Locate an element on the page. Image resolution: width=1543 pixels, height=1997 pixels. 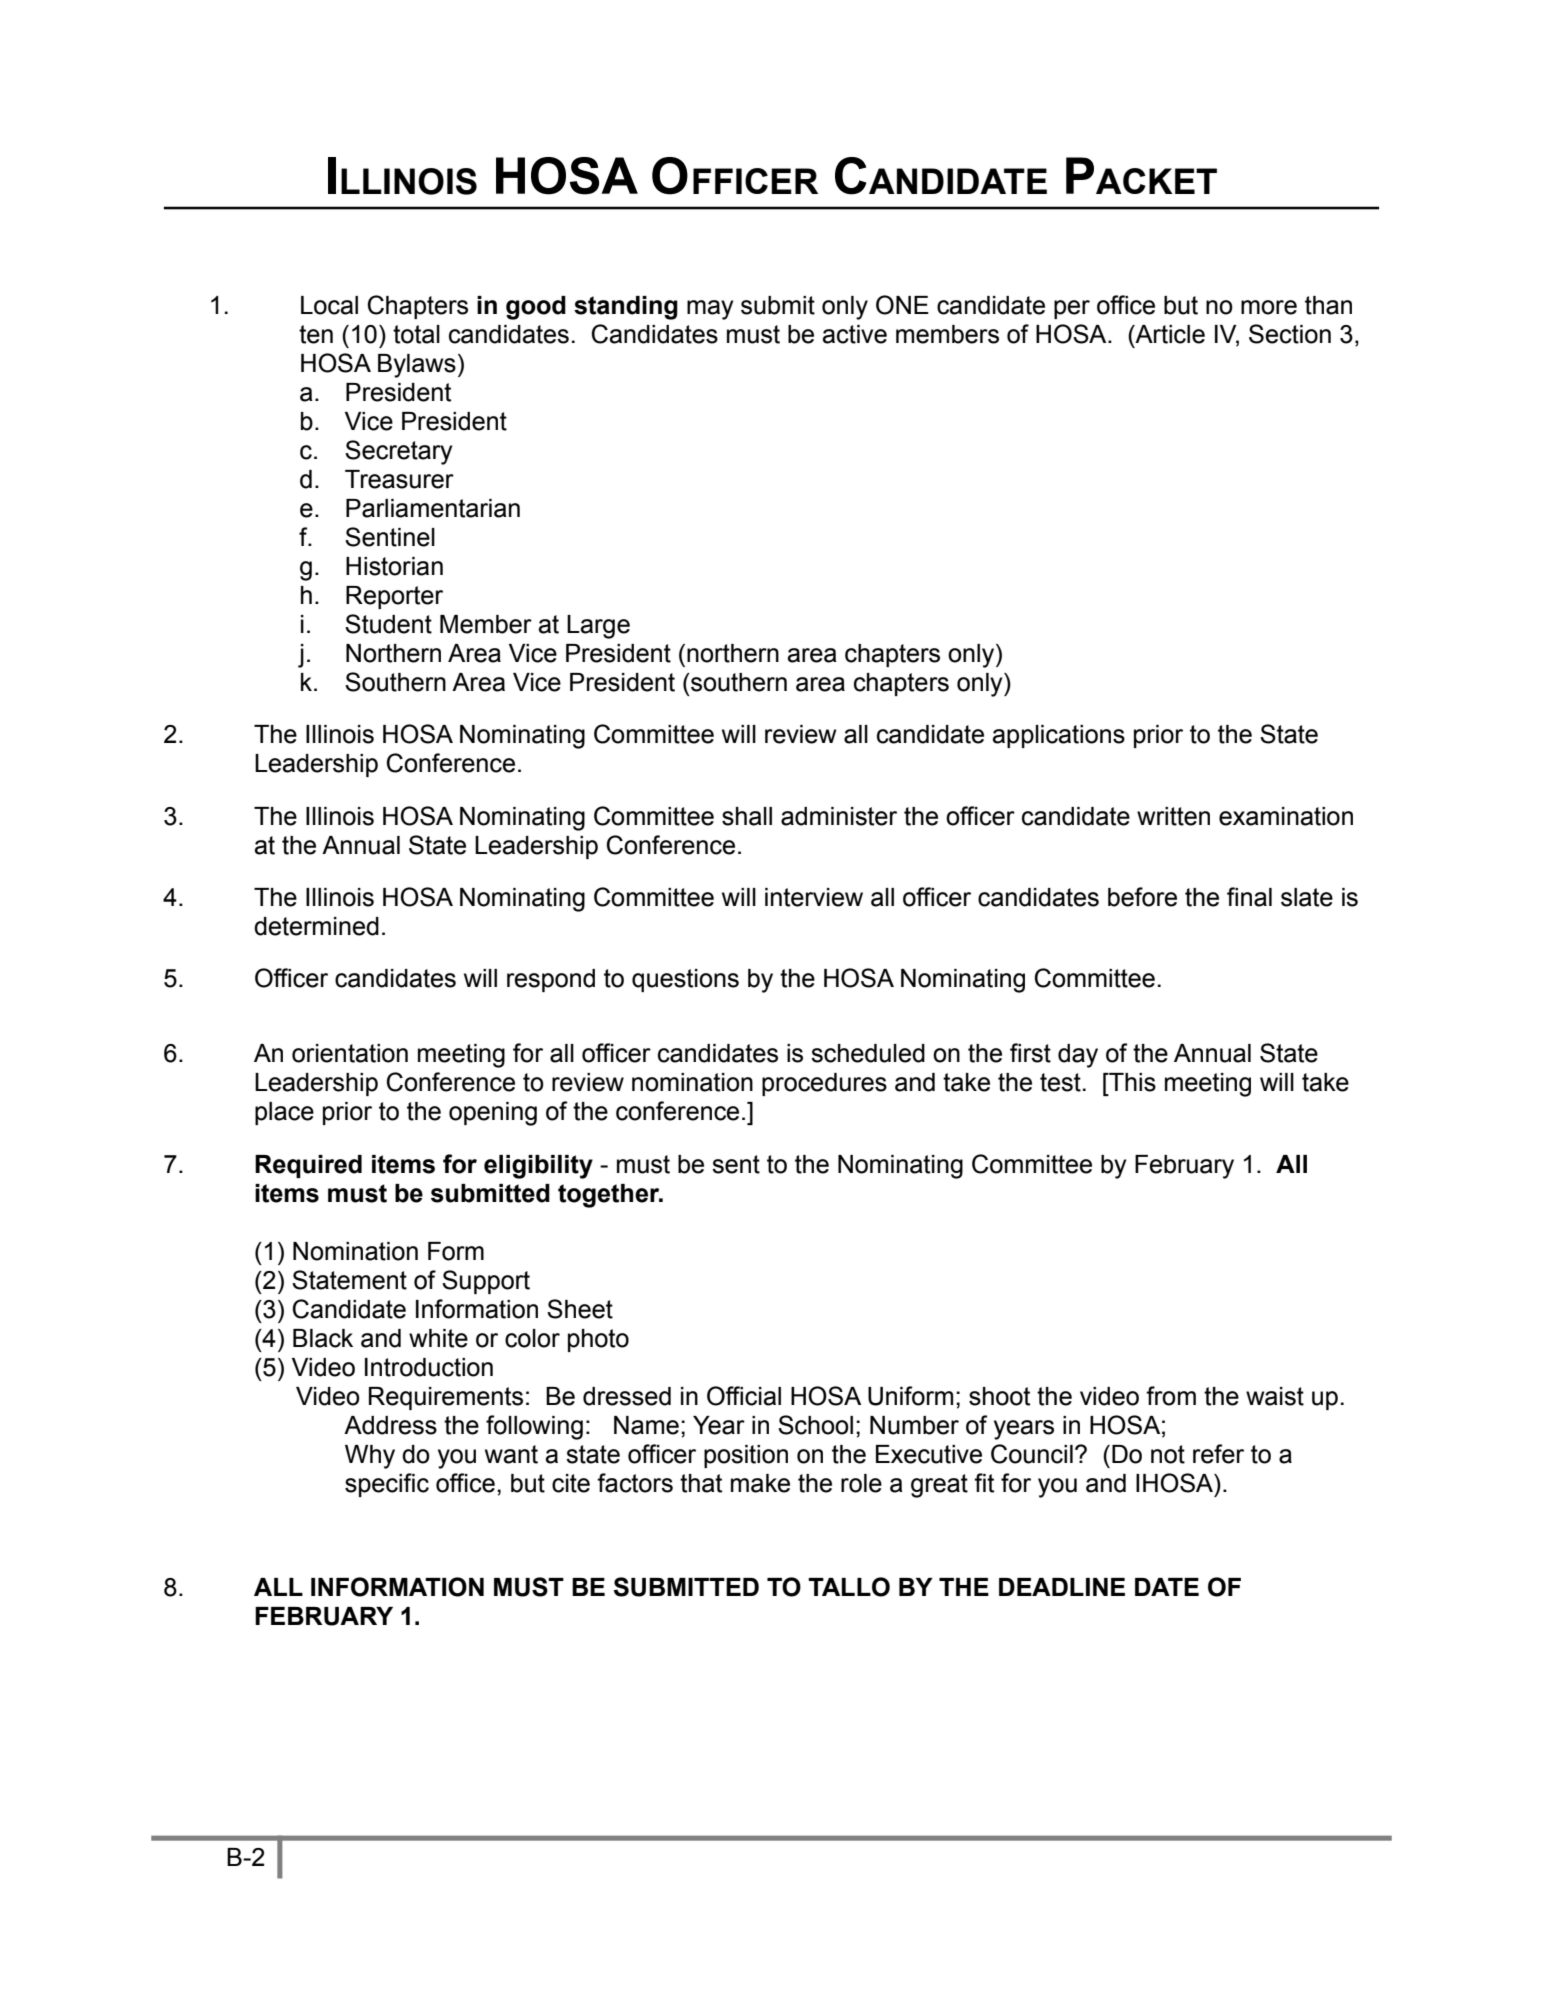
Student is located at coordinates (388, 624).
